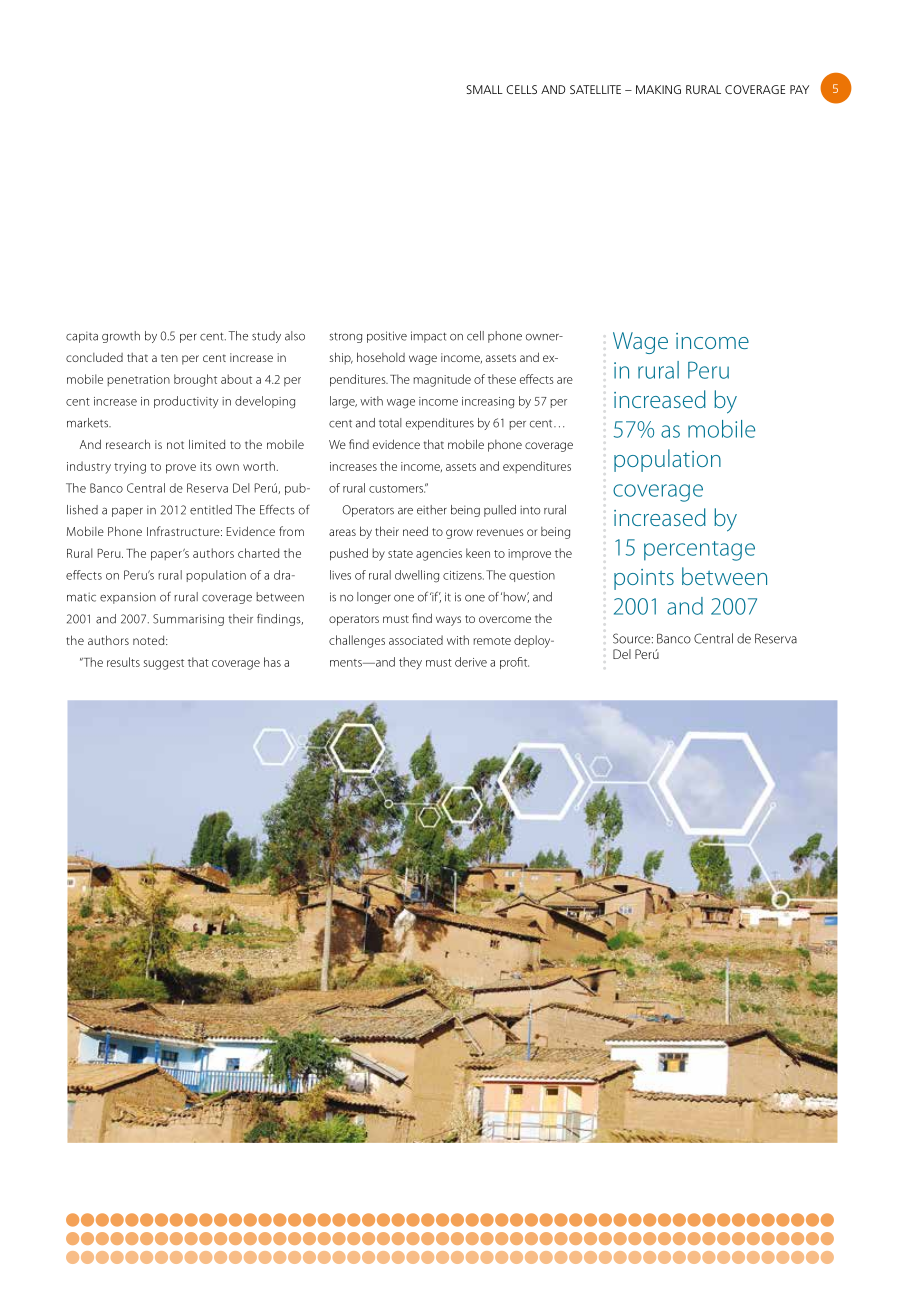 The image size is (924, 1308). Describe the element at coordinates (530, 510) in the screenshot. I see `into` at that location.
